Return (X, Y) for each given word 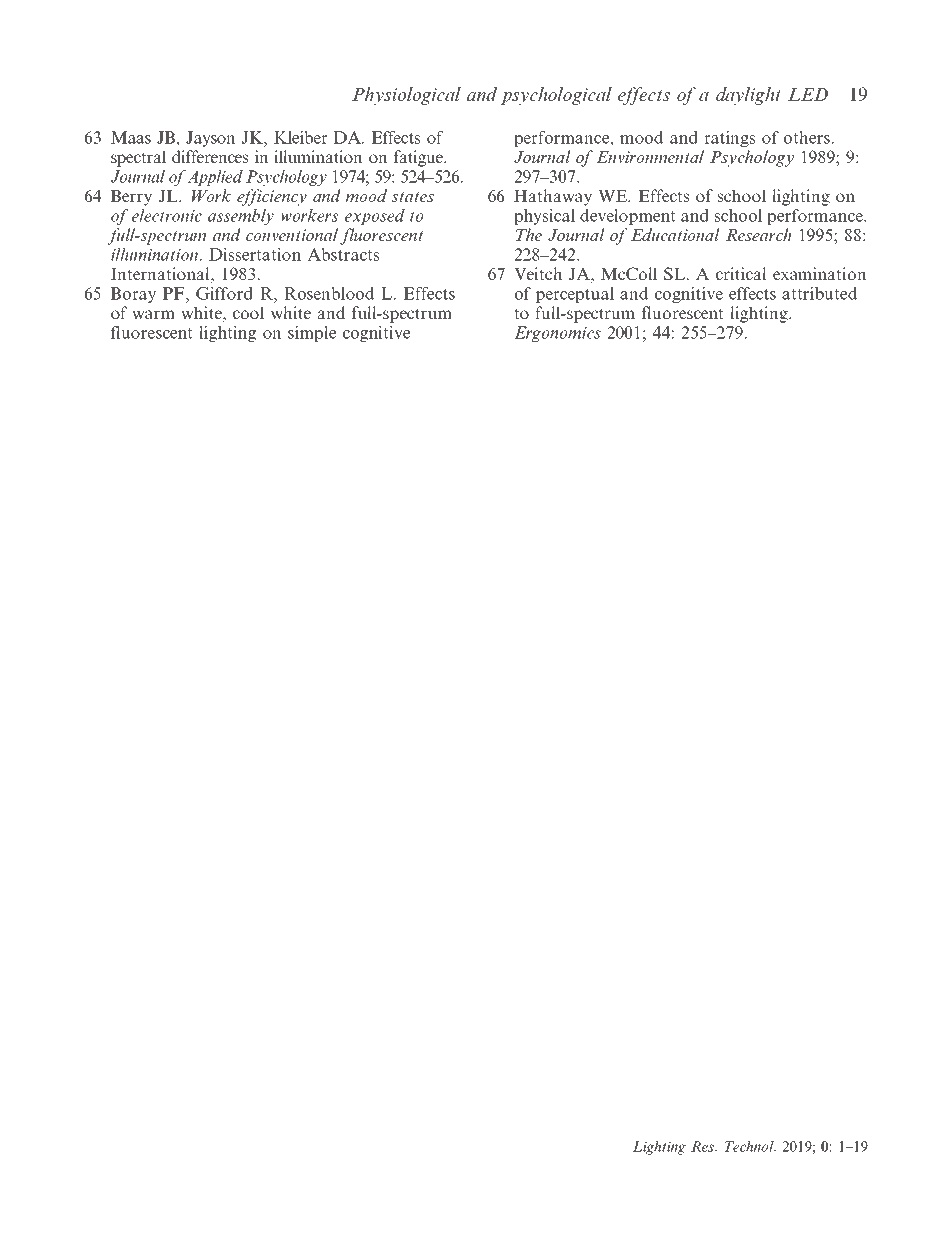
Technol (750, 1146)
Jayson (211, 139)
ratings (729, 139)
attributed (819, 293)
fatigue (419, 158)
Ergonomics (557, 334)
